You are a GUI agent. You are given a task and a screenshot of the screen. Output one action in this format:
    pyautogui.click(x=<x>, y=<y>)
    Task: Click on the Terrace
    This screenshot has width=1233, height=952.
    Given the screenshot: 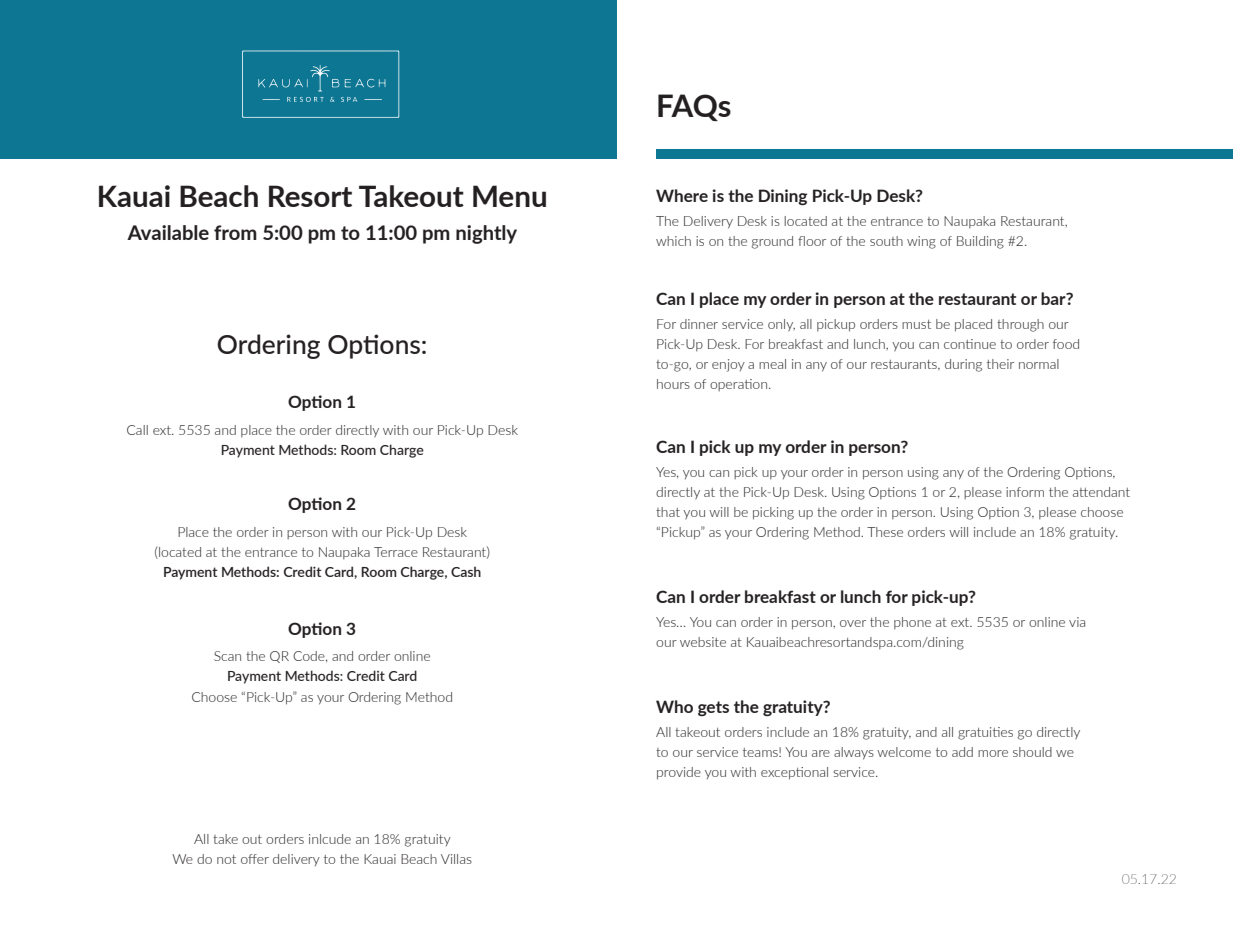 What is the action you would take?
    pyautogui.click(x=396, y=552)
